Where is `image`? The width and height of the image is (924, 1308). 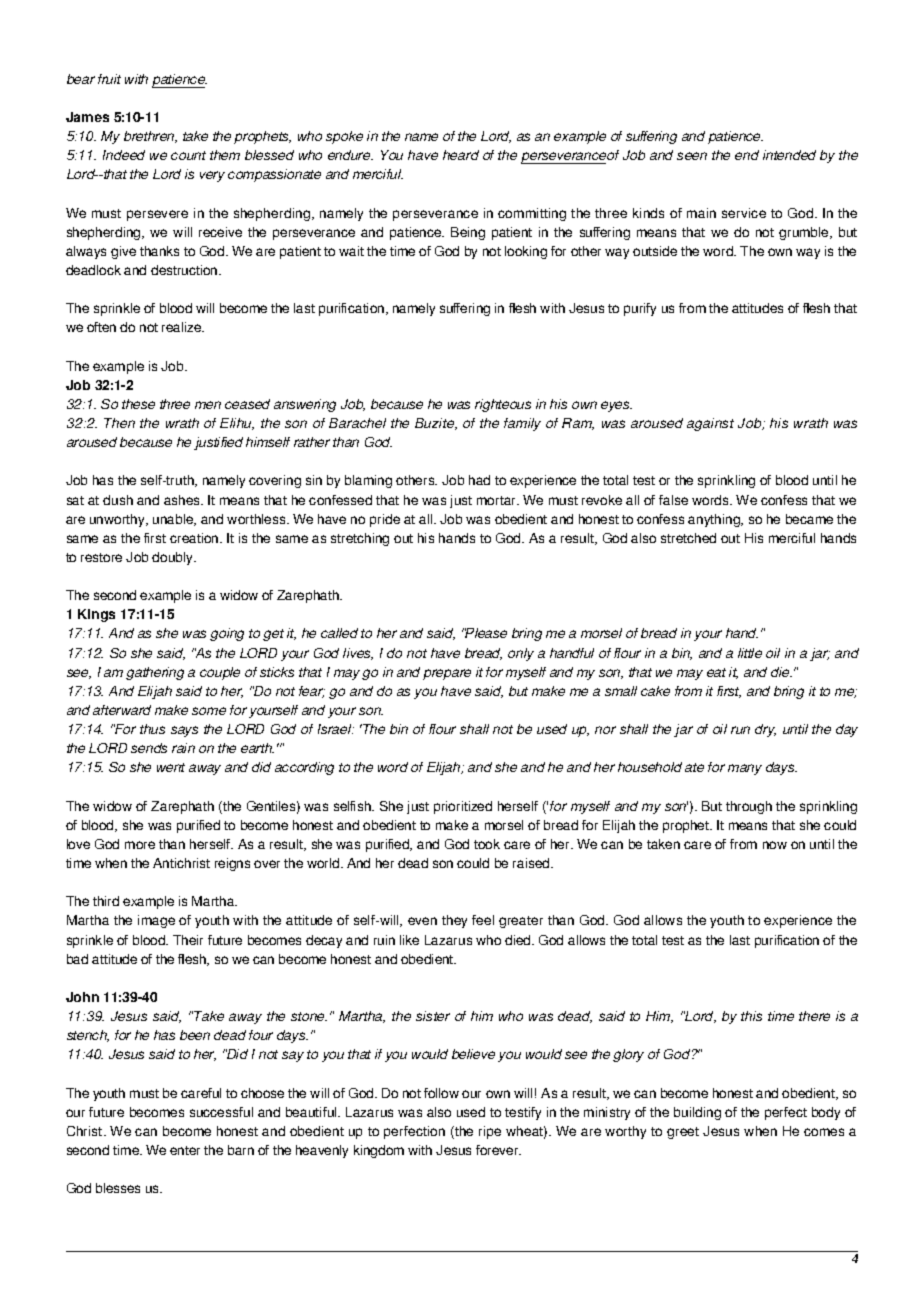 image is located at coordinates (156, 921).
